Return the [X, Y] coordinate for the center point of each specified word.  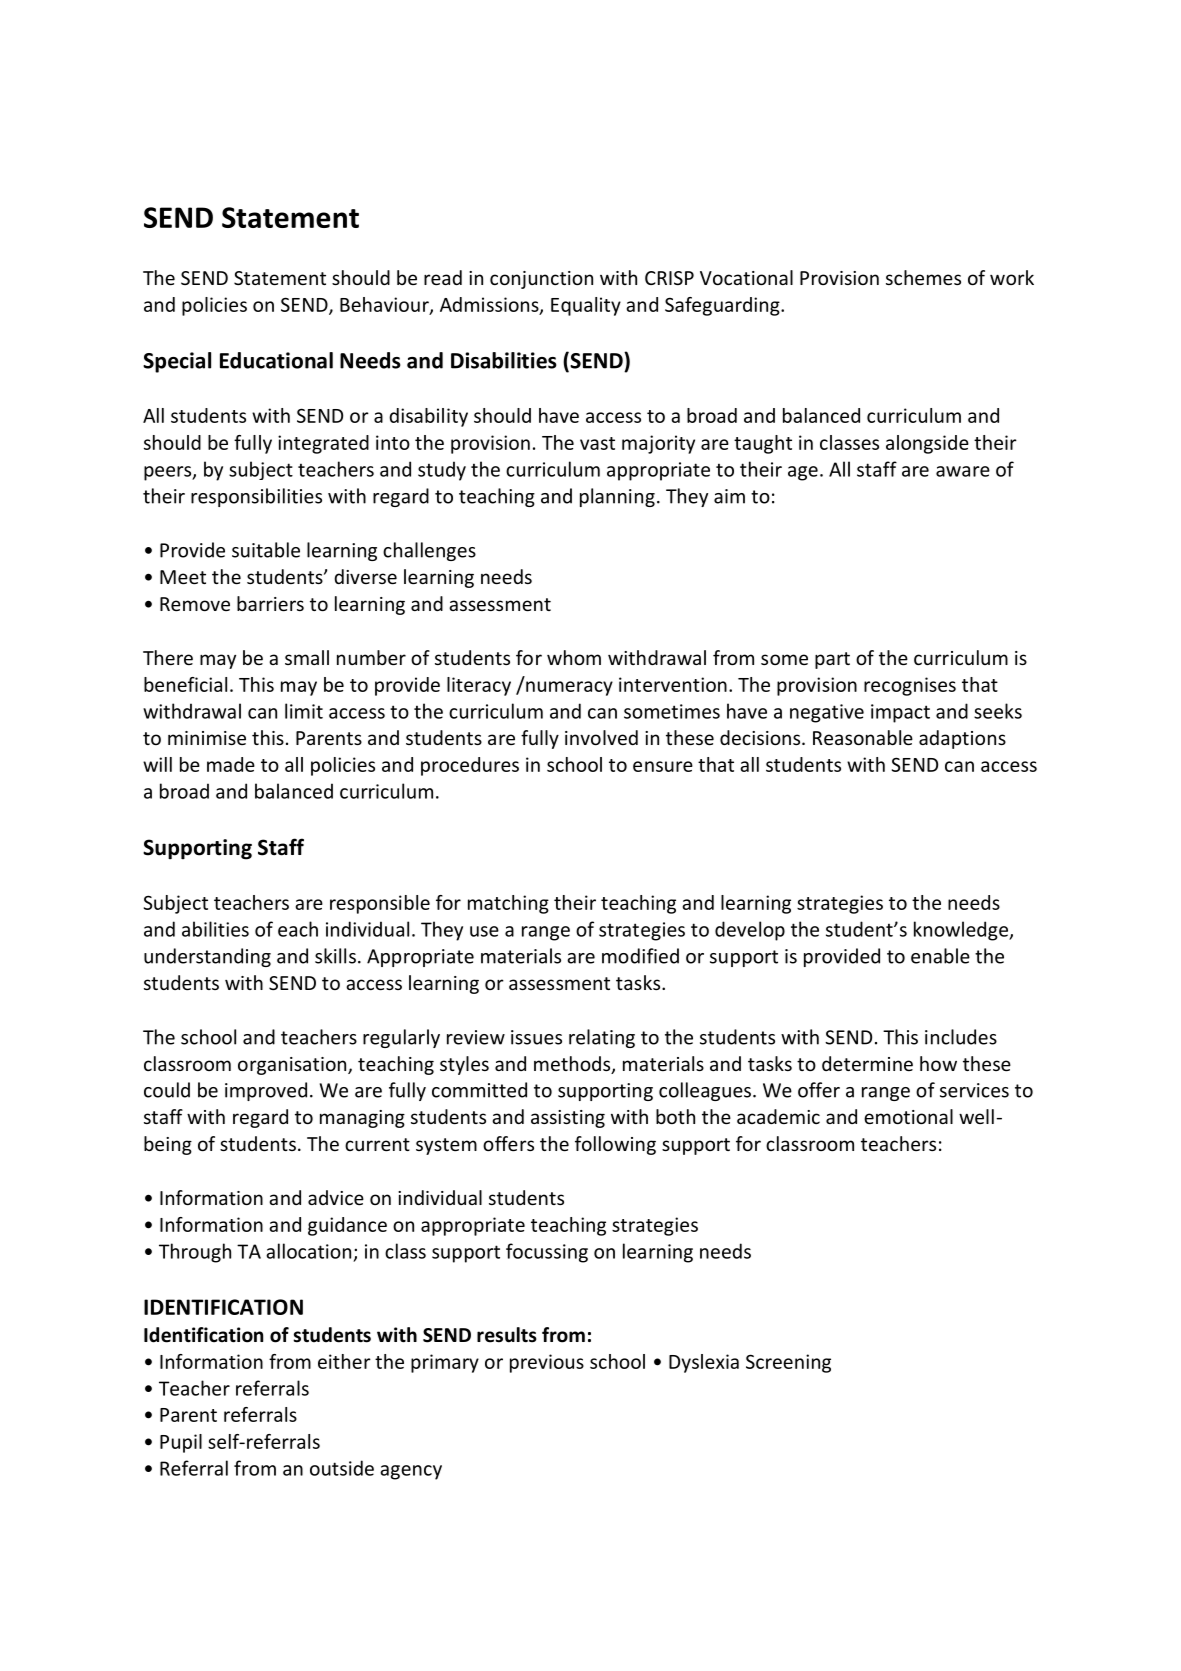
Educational [276, 360]
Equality [586, 306]
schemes [923, 277]
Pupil [181, 1443]
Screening [788, 1363]
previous [547, 1363]
